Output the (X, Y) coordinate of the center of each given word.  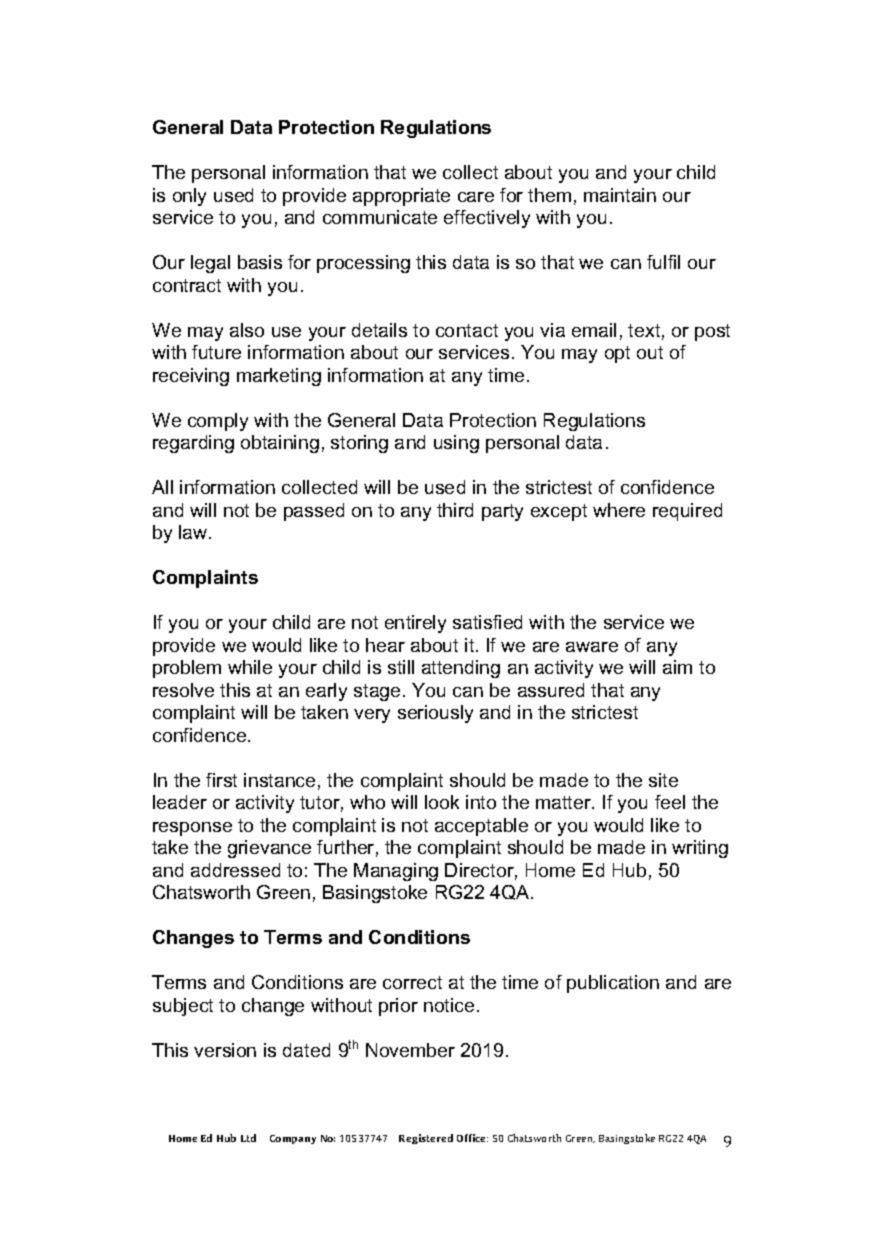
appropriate (401, 197)
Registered (426, 1139)
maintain (620, 195)
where (619, 510)
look (442, 802)
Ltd (248, 1138)
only (189, 197)
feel (670, 802)
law (194, 532)
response (192, 829)
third (455, 510)
